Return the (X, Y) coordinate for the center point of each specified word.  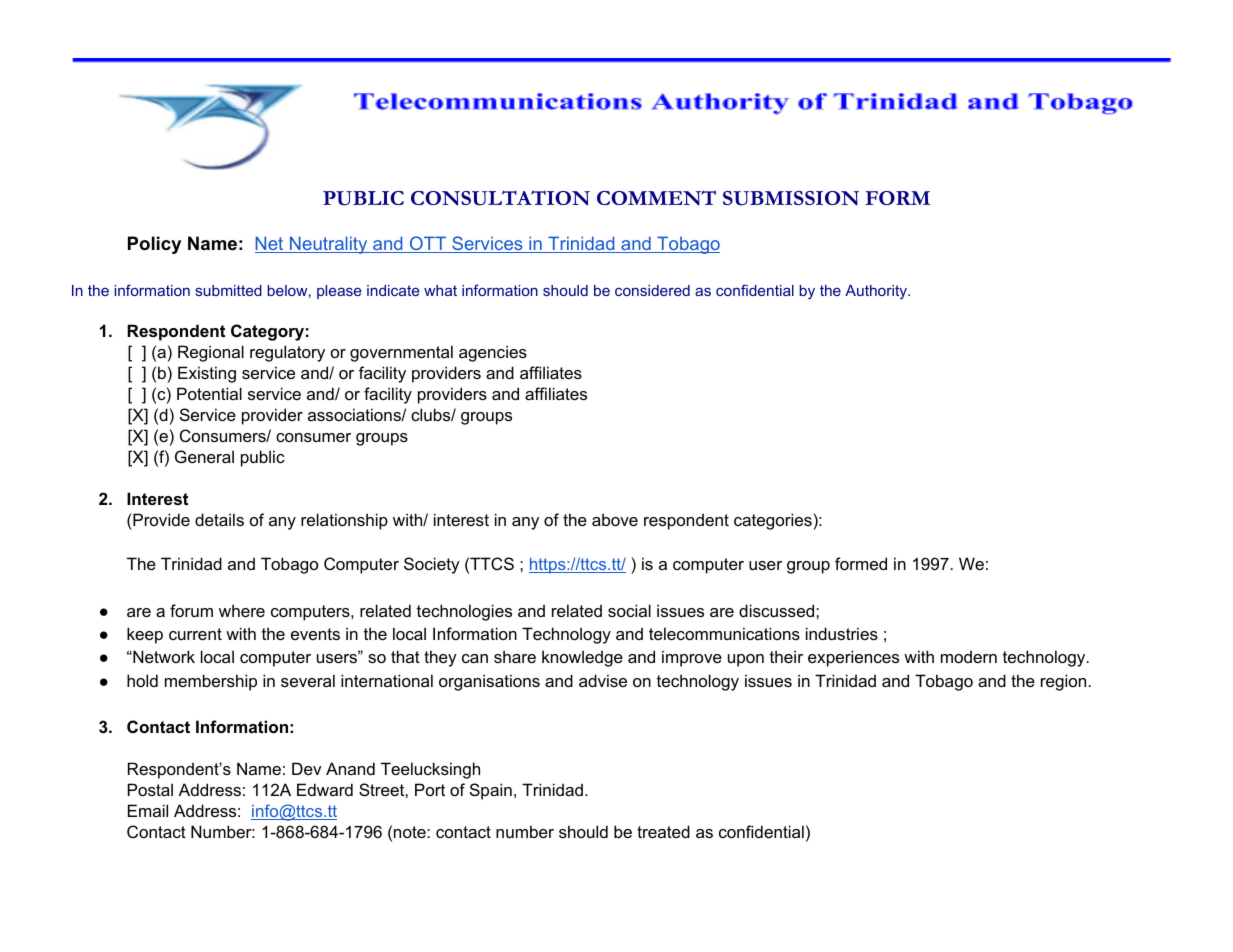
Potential (209, 393)
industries (842, 633)
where (242, 610)
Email (148, 810)
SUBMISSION (791, 198)
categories (773, 521)
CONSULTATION (500, 198)
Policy (154, 245)
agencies (493, 353)
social (629, 610)
